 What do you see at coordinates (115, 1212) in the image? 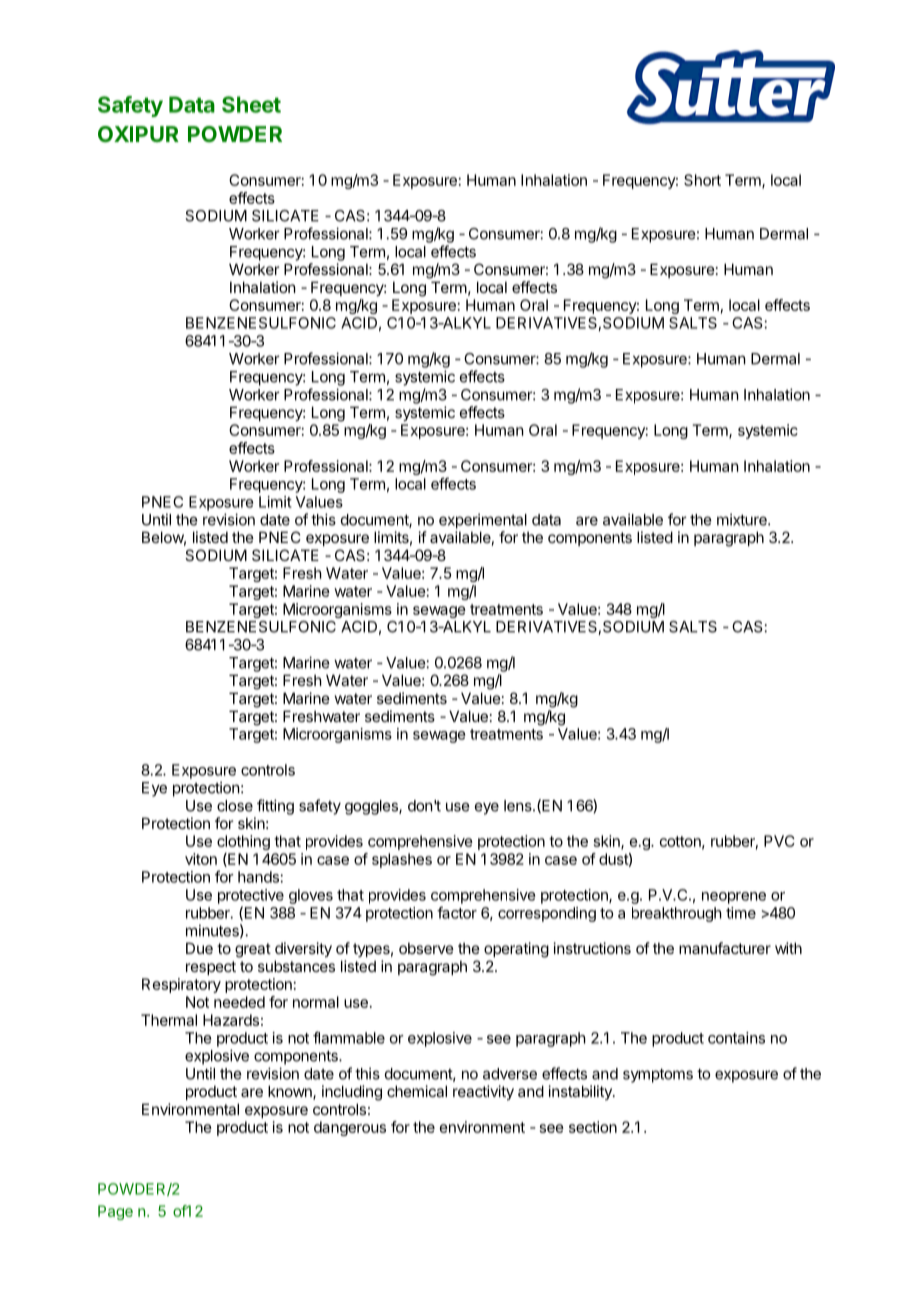
I see `Page` at bounding box center [115, 1212].
